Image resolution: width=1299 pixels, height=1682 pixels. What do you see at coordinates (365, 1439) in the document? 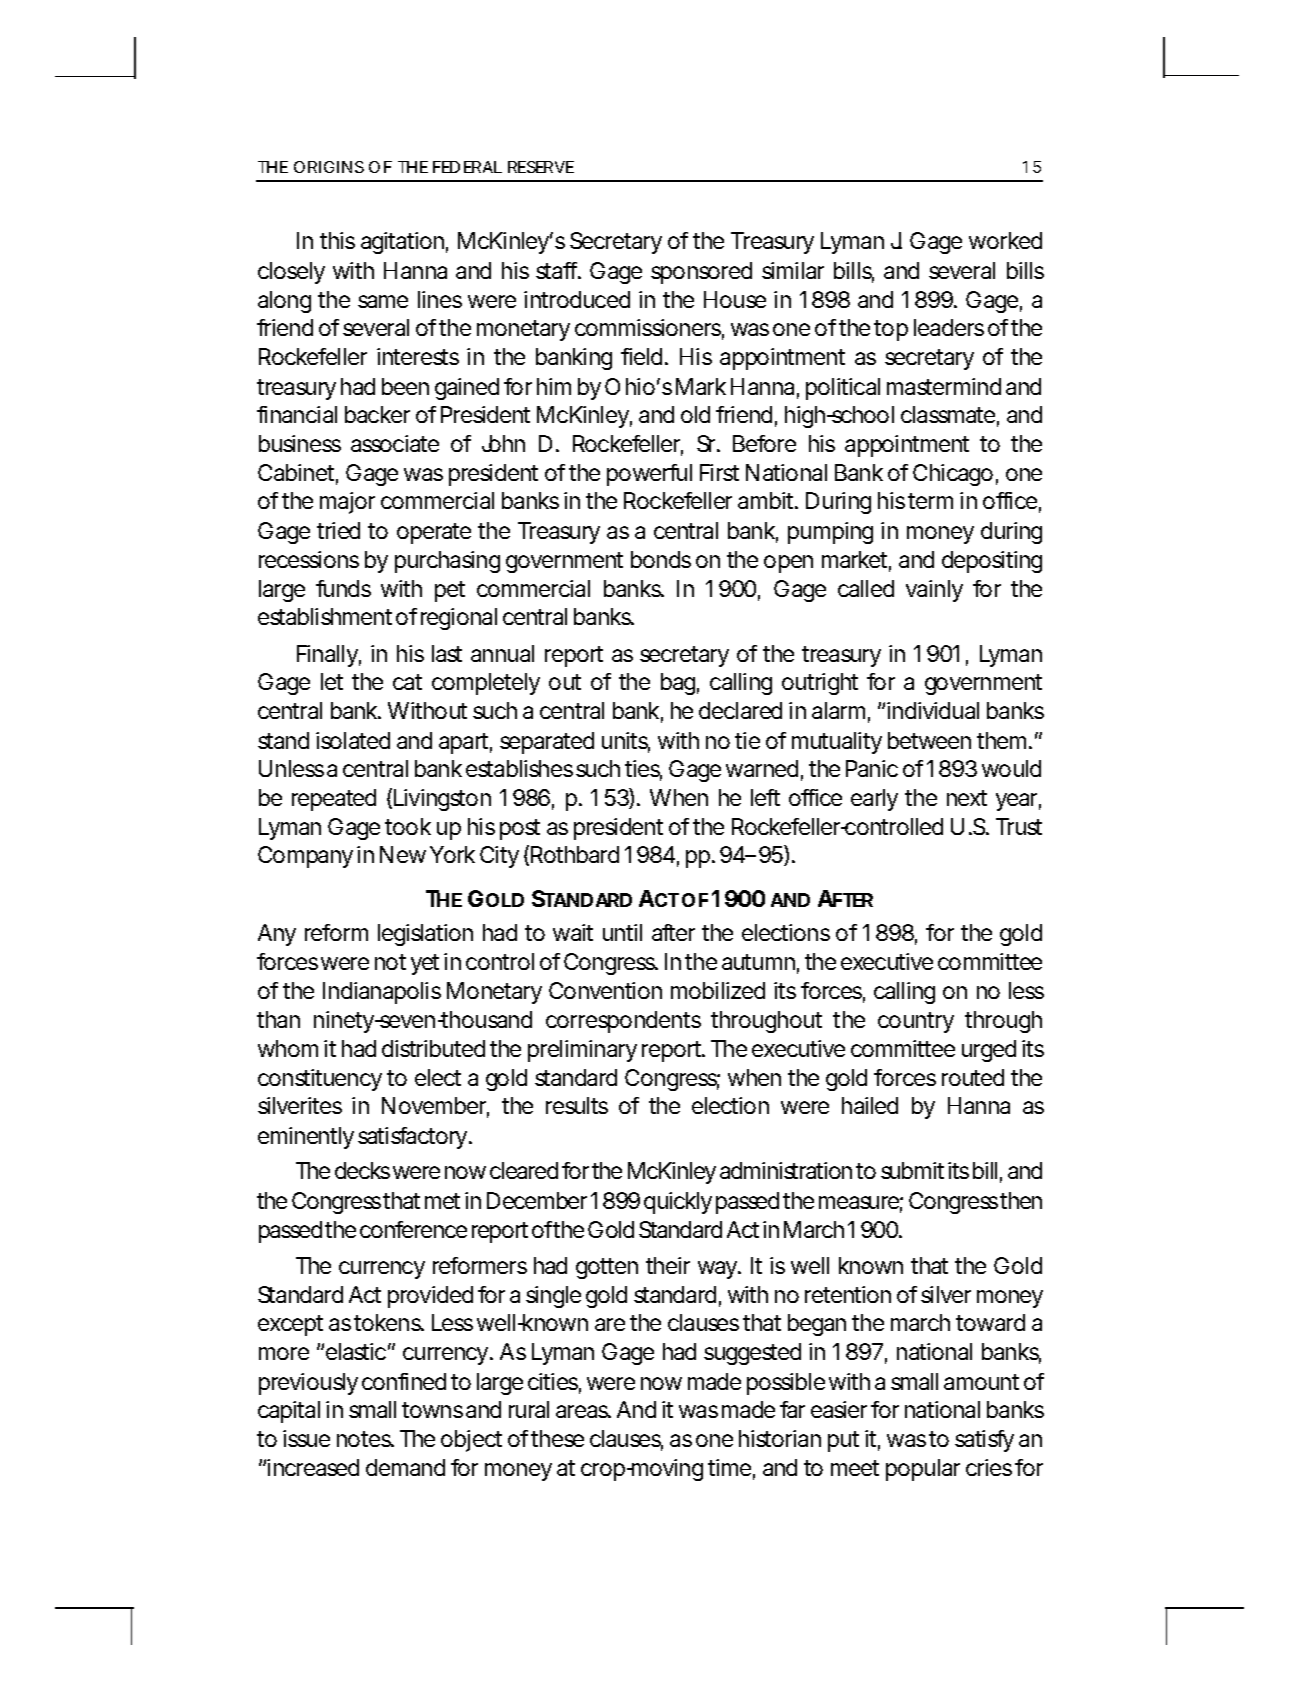
I see `notes` at bounding box center [365, 1439].
